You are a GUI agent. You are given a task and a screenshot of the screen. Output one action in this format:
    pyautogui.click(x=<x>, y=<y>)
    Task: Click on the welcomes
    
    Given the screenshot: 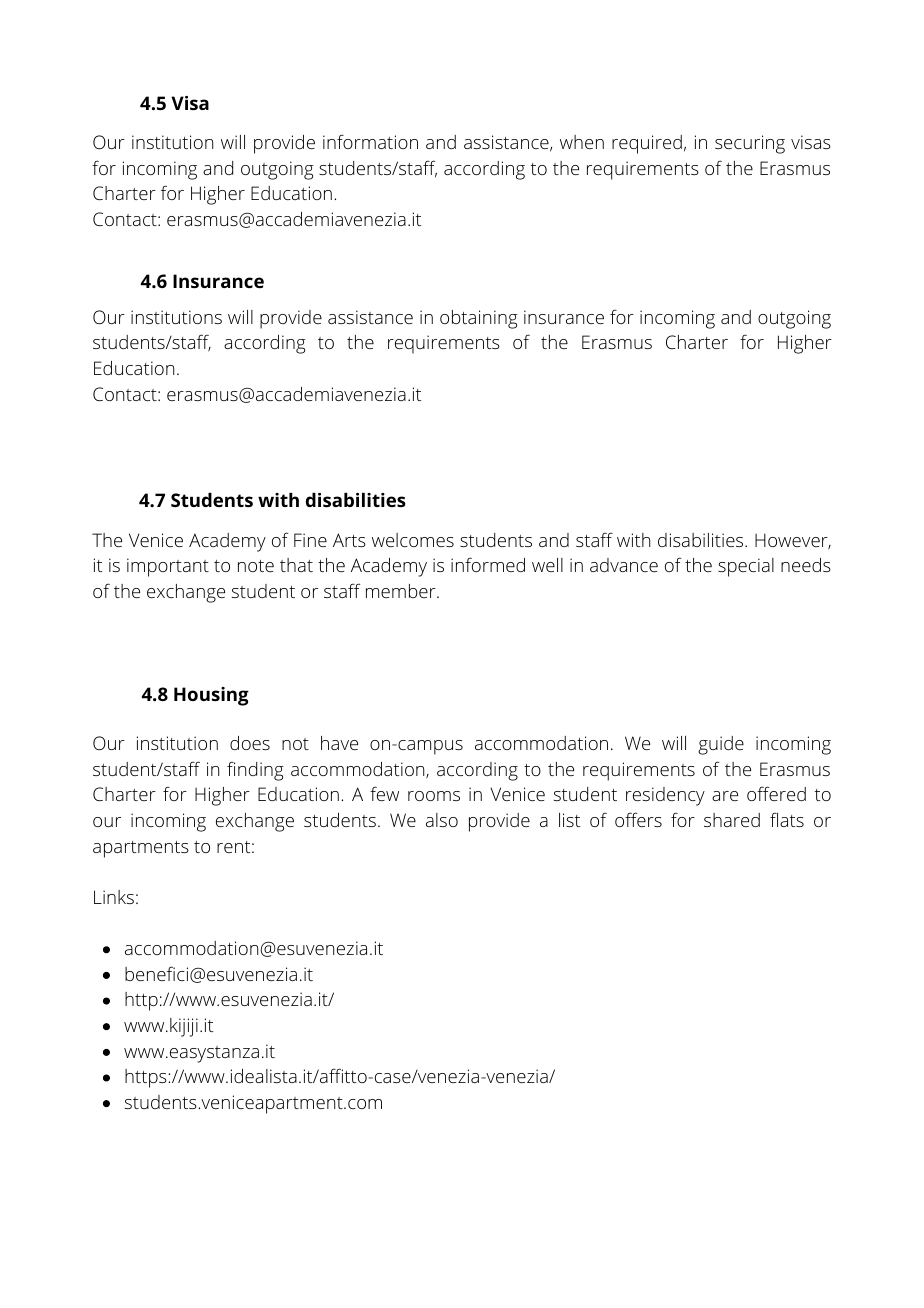 What is the action you would take?
    pyautogui.click(x=413, y=540)
